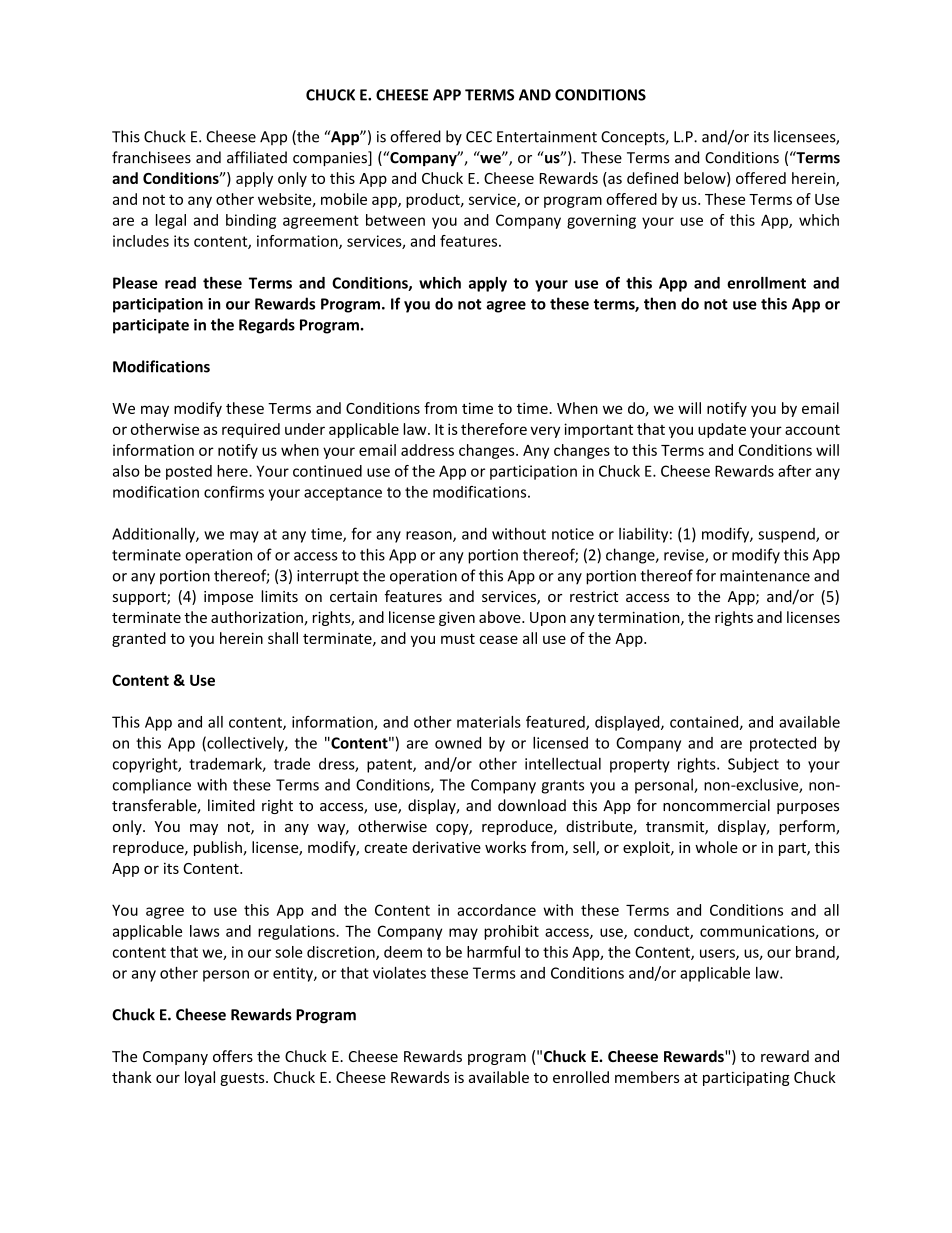 The height and width of the screenshot is (1233, 952). Describe the element at coordinates (479, 137) in the screenshot. I see `CEC` at that location.
